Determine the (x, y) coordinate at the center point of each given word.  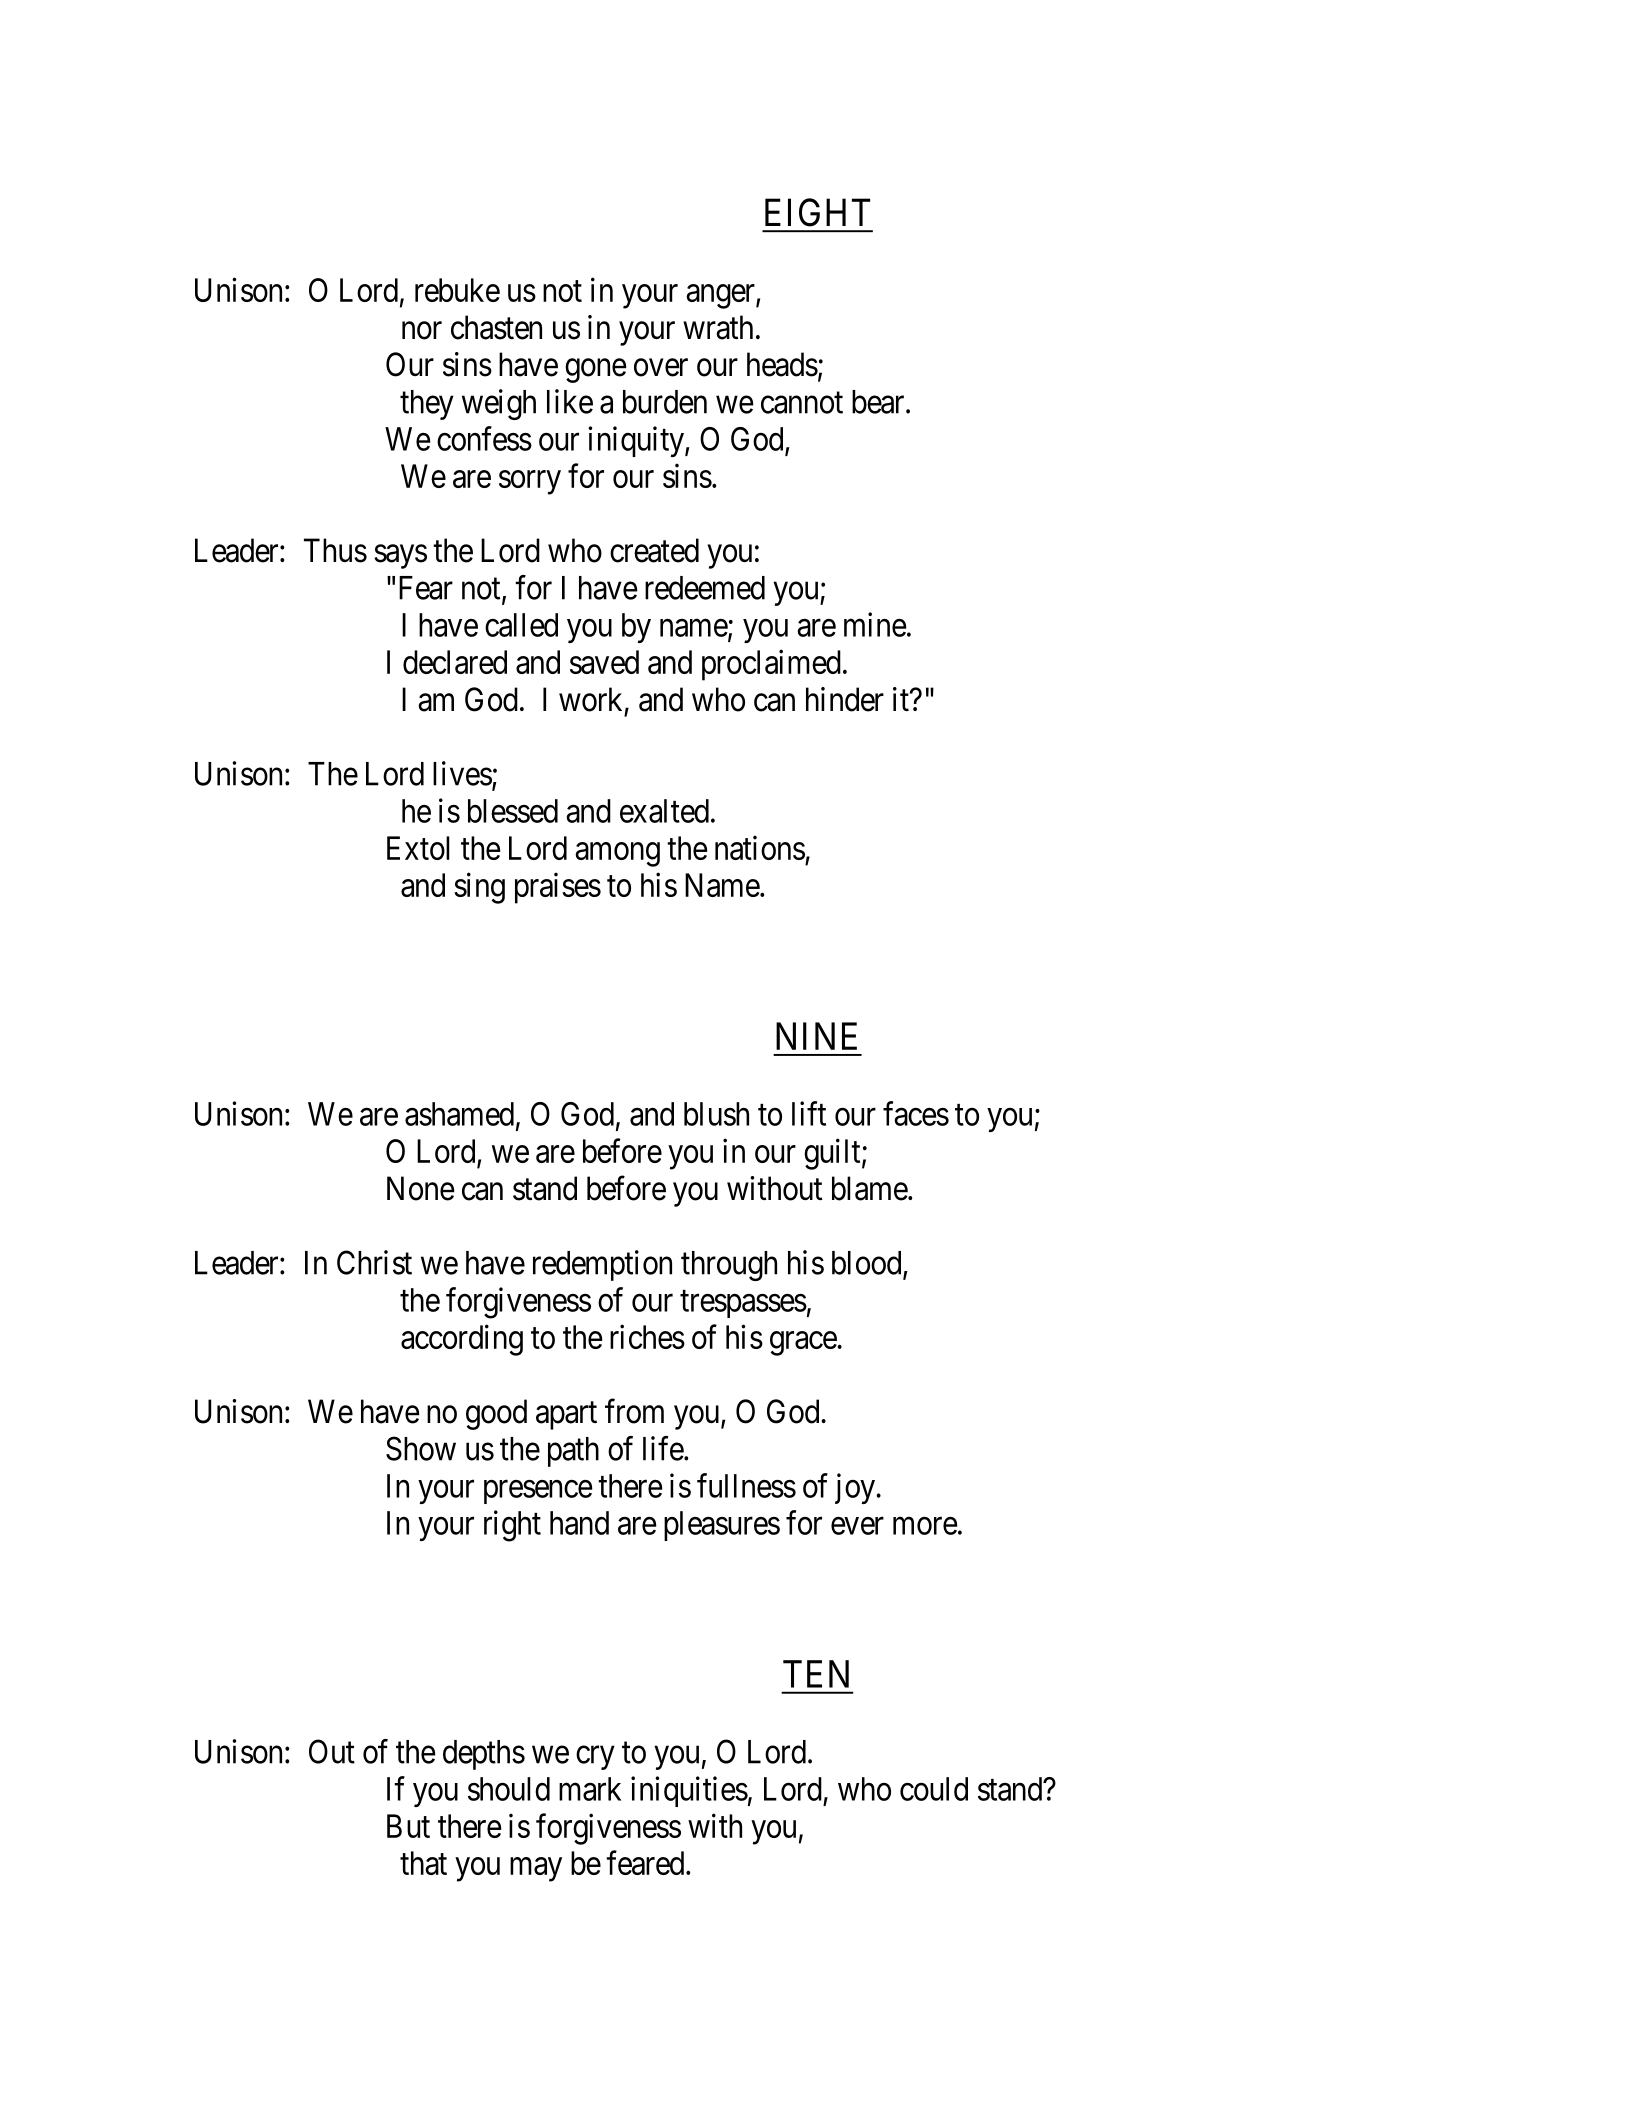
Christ (374, 1262)
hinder (845, 699)
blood (868, 1264)
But (408, 1826)
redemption (602, 1265)
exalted (664, 811)
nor (422, 331)
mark (590, 1789)
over (661, 368)
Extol (418, 848)
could (934, 1789)
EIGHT (817, 212)
